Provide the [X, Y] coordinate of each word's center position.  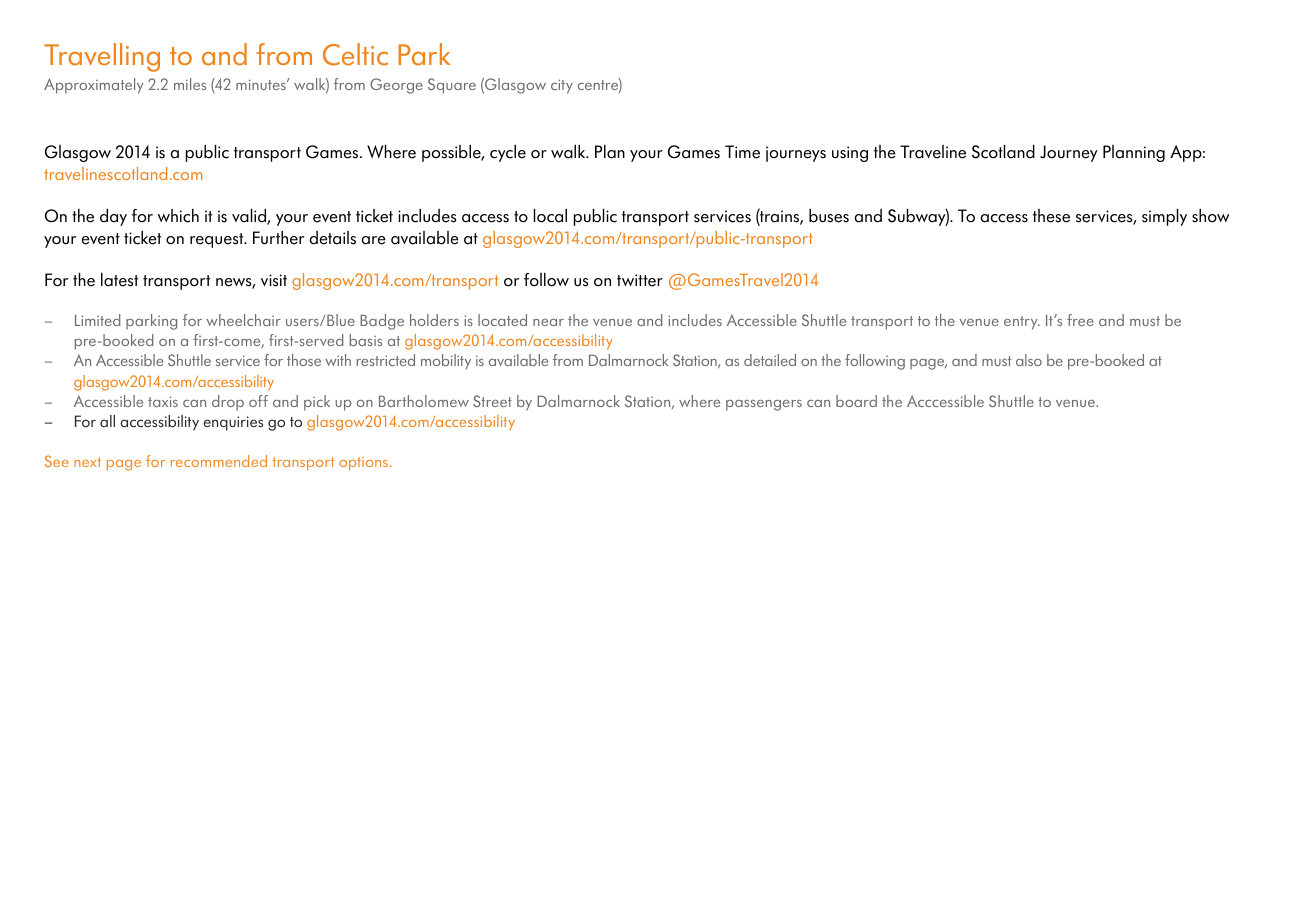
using [850, 154]
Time [742, 152]
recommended [219, 461]
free [1080, 320]
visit [274, 280]
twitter [640, 280]
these [1051, 216]
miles [190, 84]
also [1029, 360]
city [562, 86]
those [304, 360]
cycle [508, 153]
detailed [770, 360]
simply [1164, 217]
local [550, 216]
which [178, 216]
